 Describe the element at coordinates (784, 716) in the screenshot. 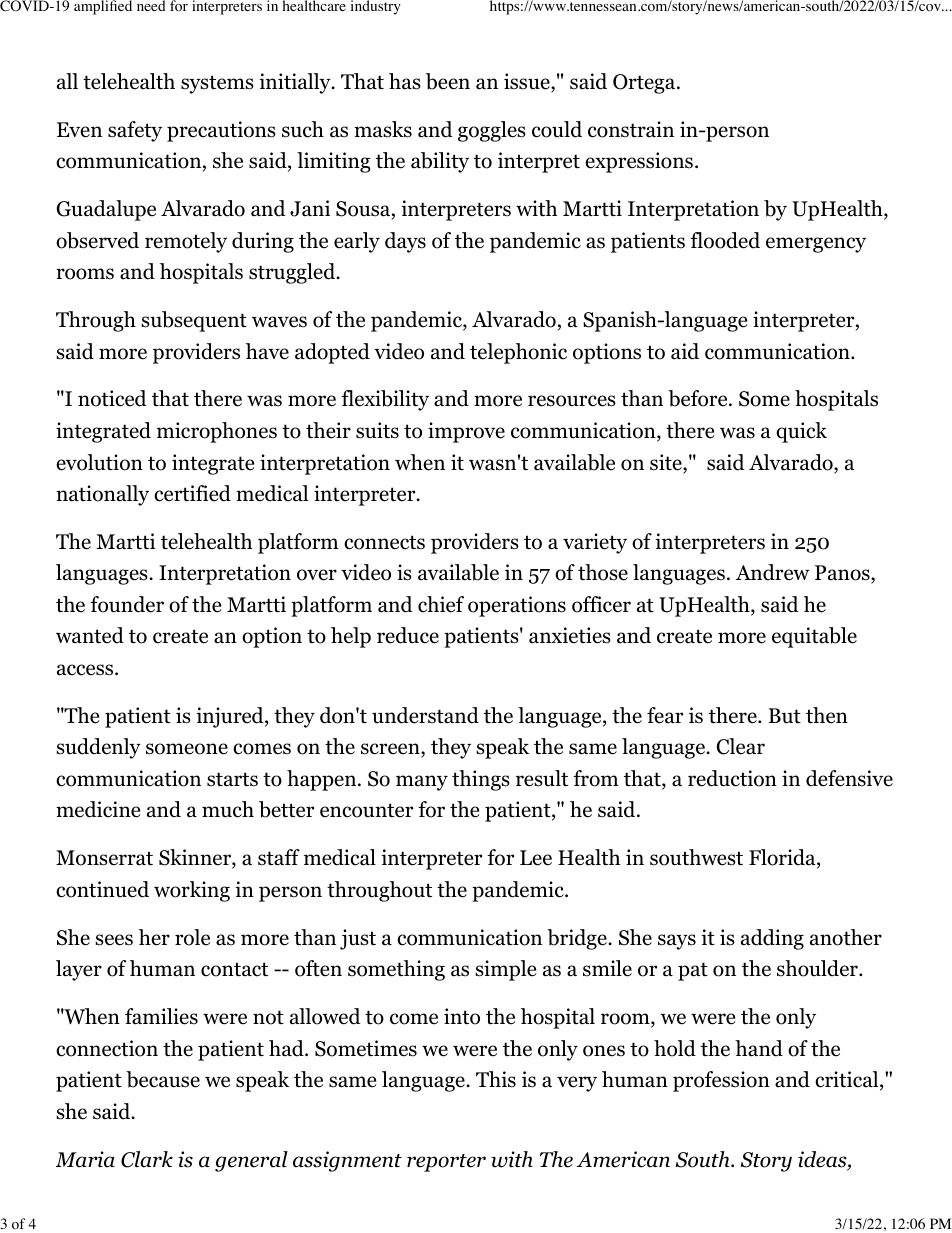

I see `But` at that location.
